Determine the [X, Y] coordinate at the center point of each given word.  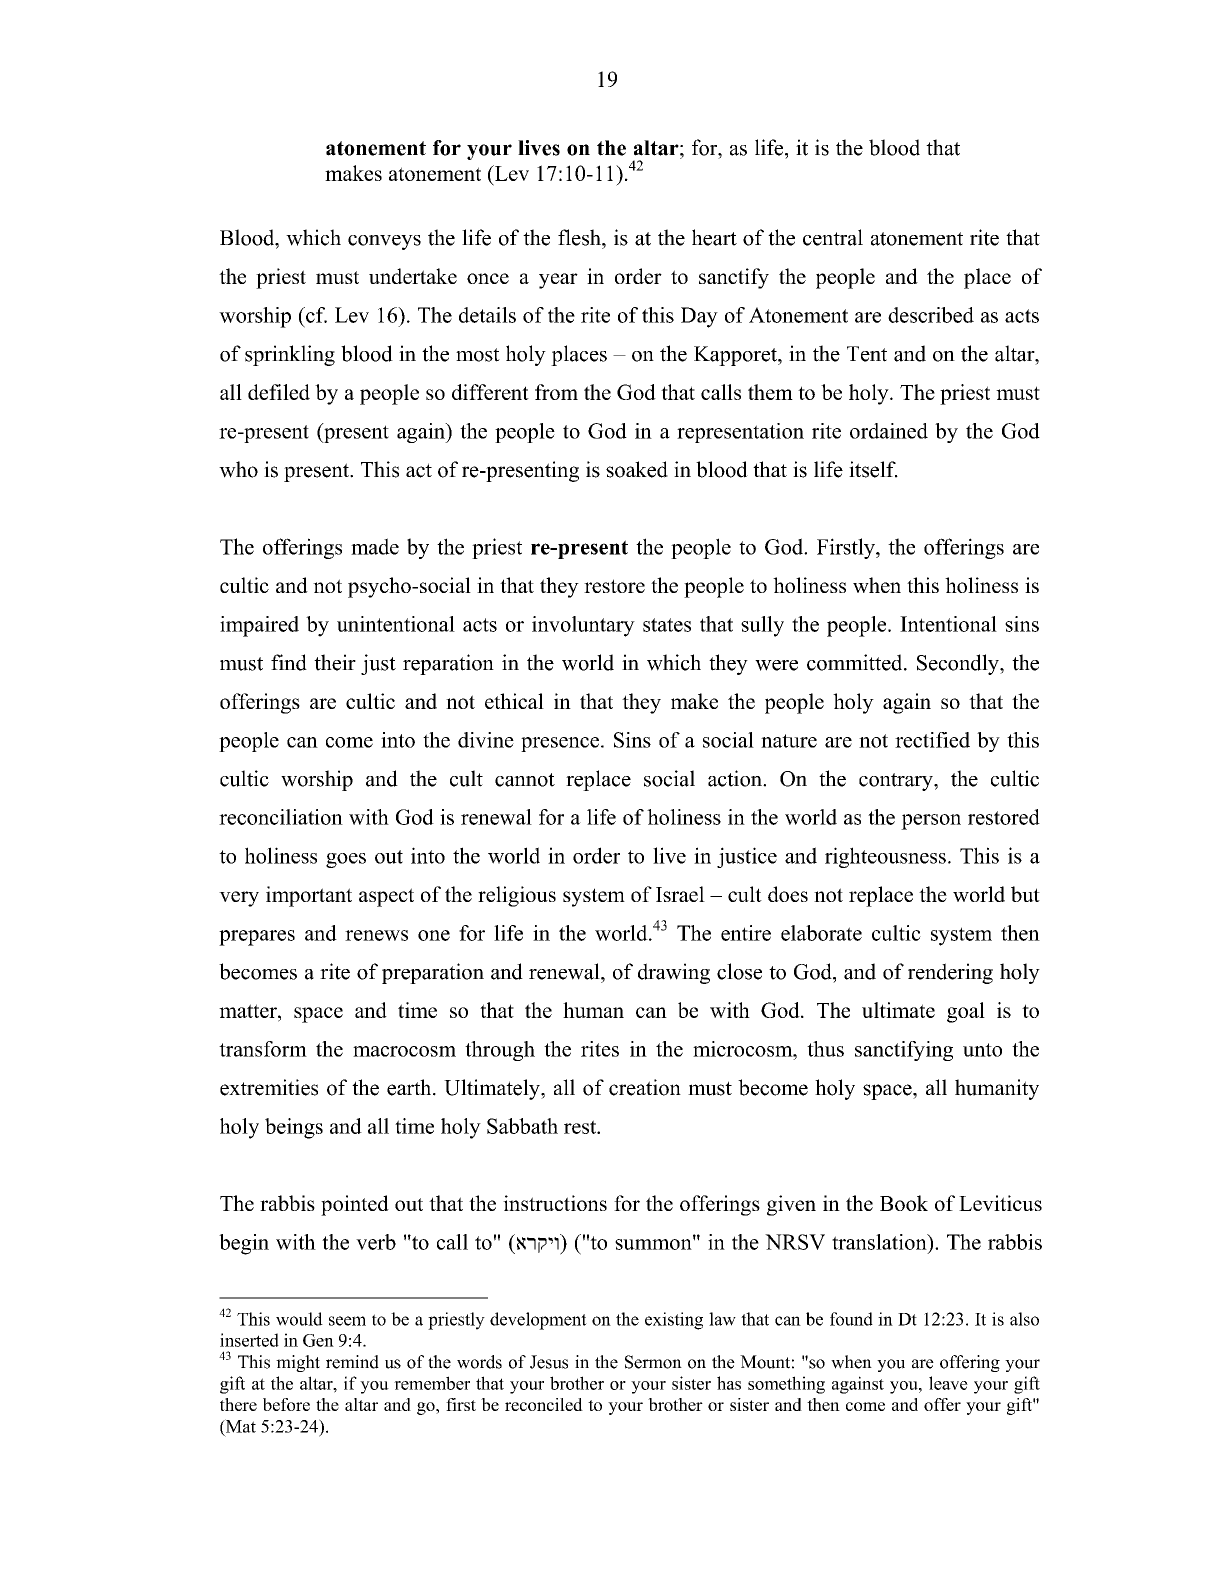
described [931, 315]
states [667, 625]
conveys [384, 242]
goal [966, 1012]
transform [263, 1049]
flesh [580, 237]
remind [352, 1362]
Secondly [959, 664]
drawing [674, 973]
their [335, 662]
